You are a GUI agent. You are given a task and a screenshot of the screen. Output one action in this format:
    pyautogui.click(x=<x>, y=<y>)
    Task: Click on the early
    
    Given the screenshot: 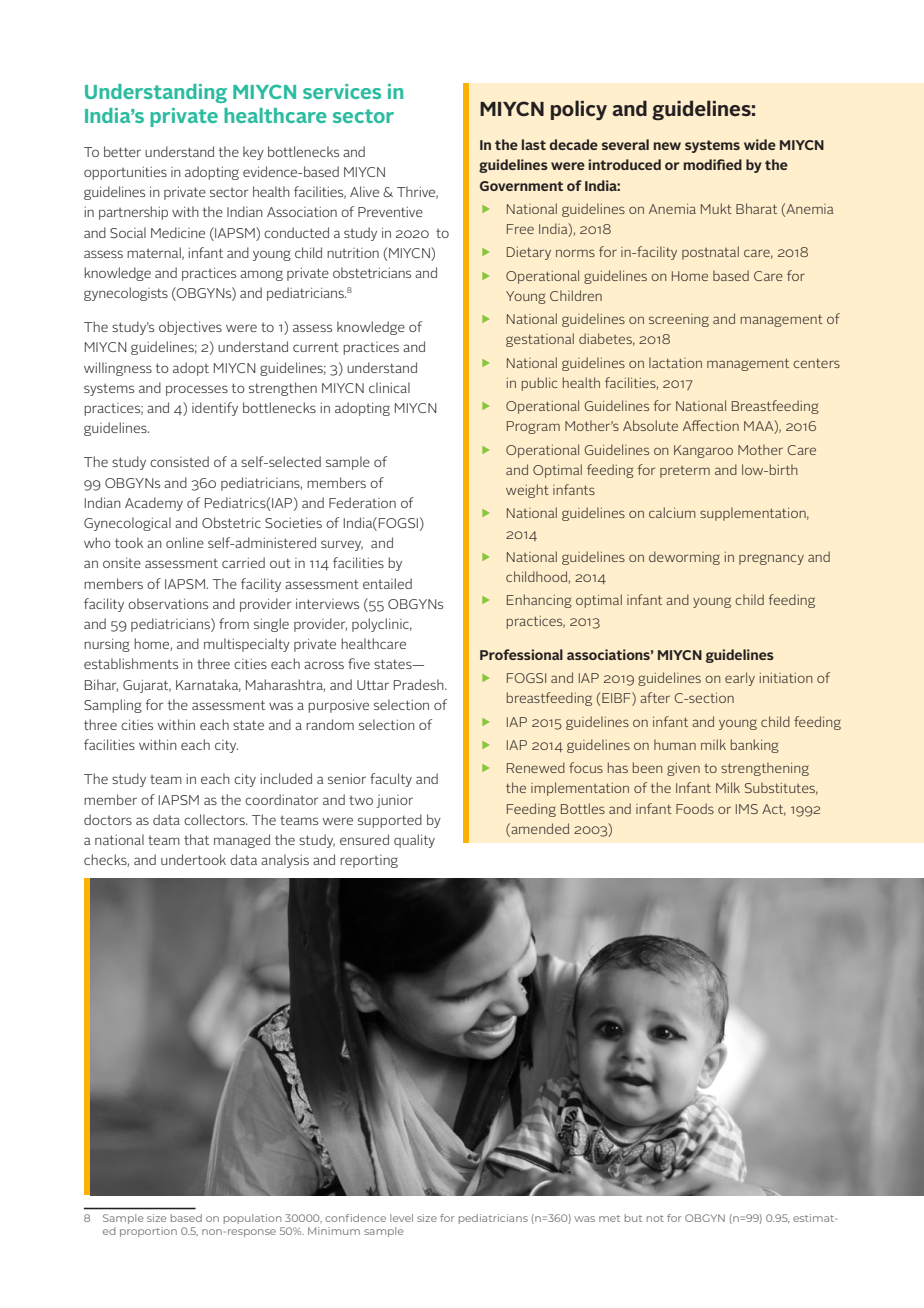 What is the action you would take?
    pyautogui.click(x=740, y=679)
